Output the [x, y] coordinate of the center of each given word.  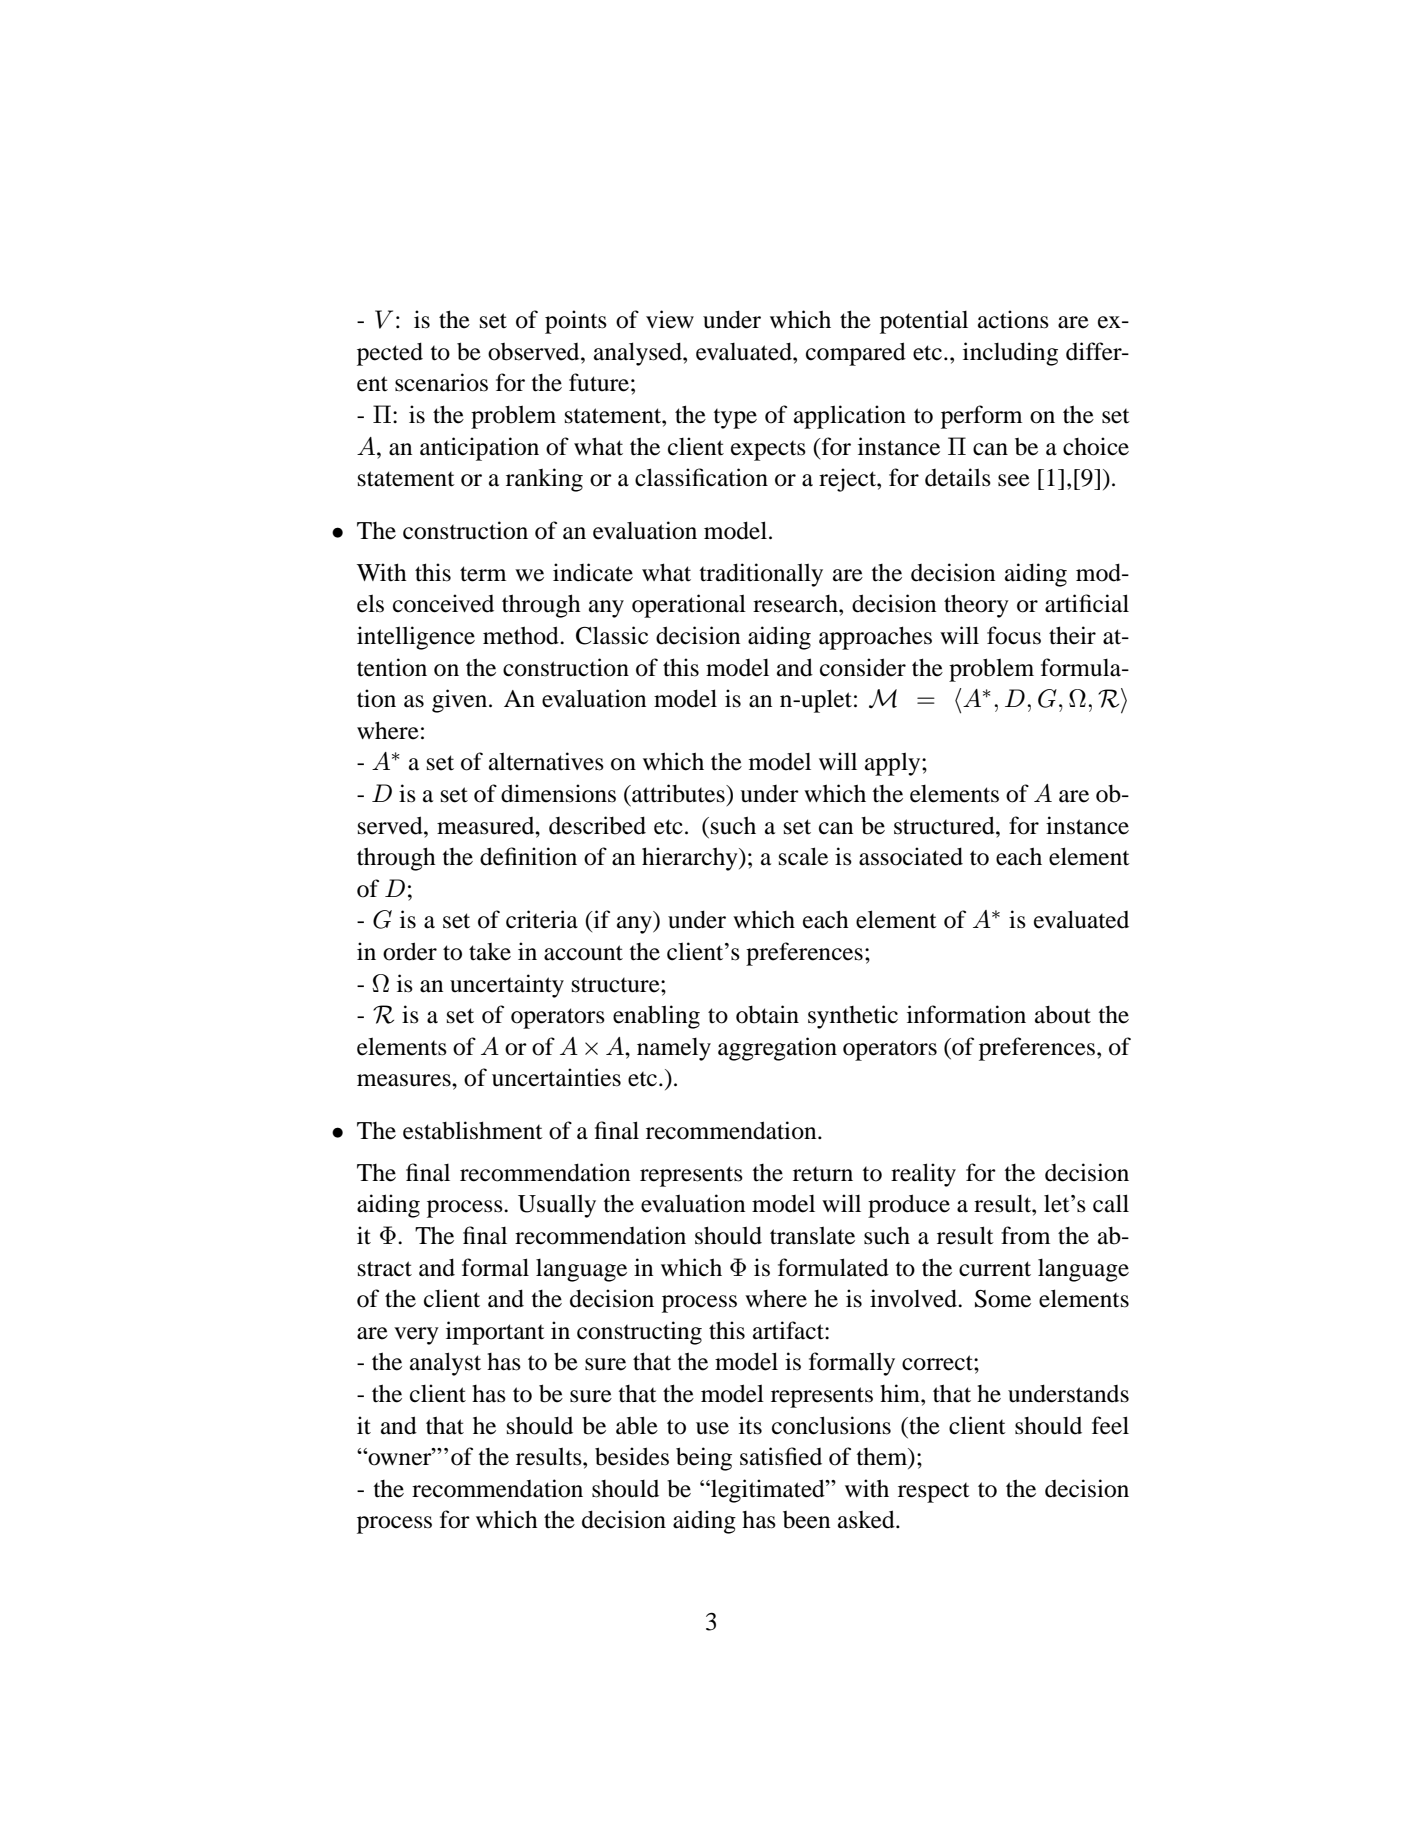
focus [1014, 635]
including [1010, 354]
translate [812, 1235]
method [522, 635]
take [490, 952]
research [796, 604]
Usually [557, 1206]
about [1063, 1014]
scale [803, 856]
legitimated [768, 1491]
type [735, 419]
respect [934, 1493]
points [576, 322]
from [1025, 1235]
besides [632, 1456]
